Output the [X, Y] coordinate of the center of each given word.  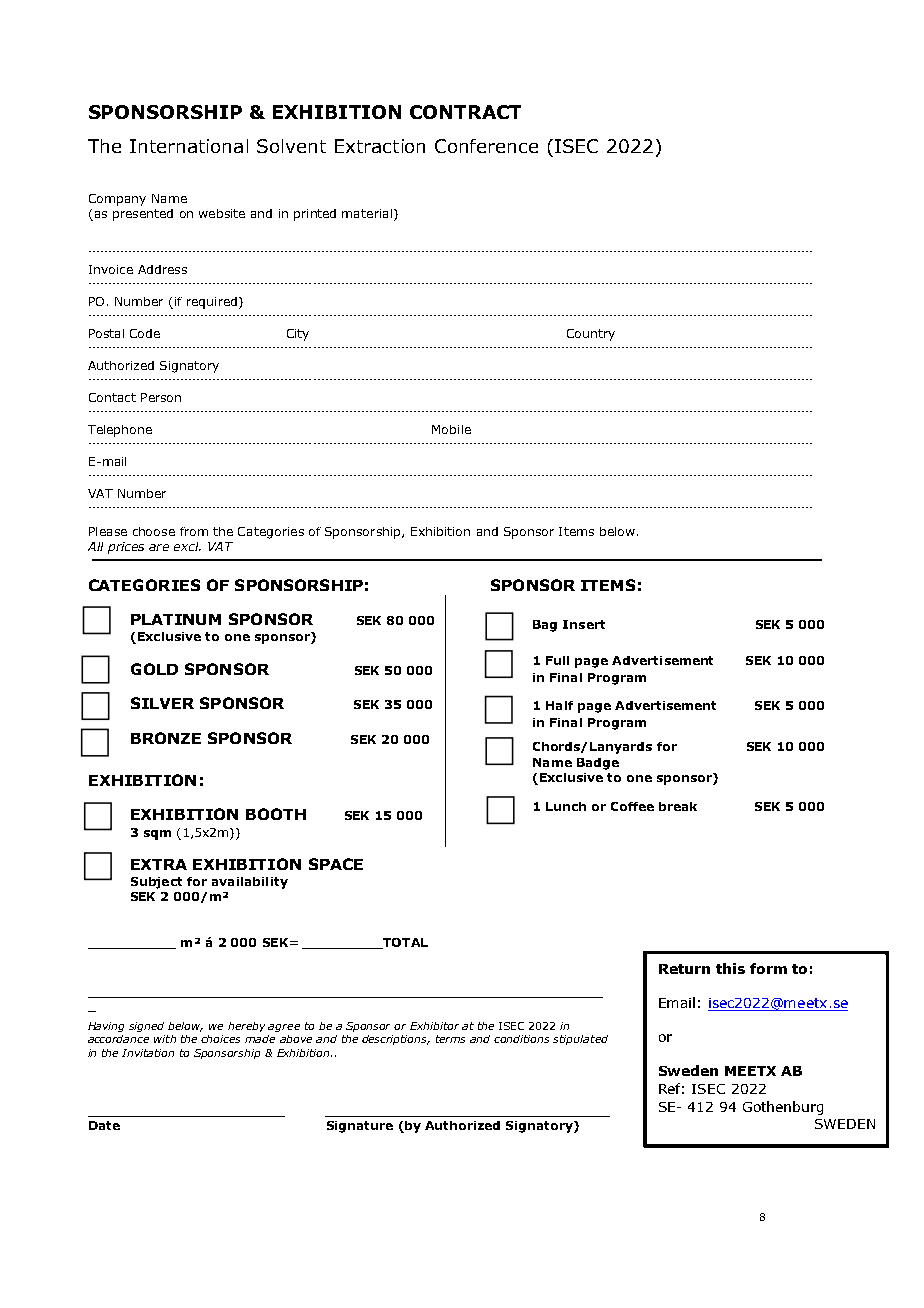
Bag [545, 626]
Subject [156, 883]
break [678, 806]
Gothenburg [783, 1108]
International [189, 146]
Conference [486, 146]
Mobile [451, 429]
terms [450, 1039]
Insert [584, 624]
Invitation [148, 1053]
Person [161, 397]
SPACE [336, 864]
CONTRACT [465, 112]
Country [591, 335]
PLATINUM [176, 619]
